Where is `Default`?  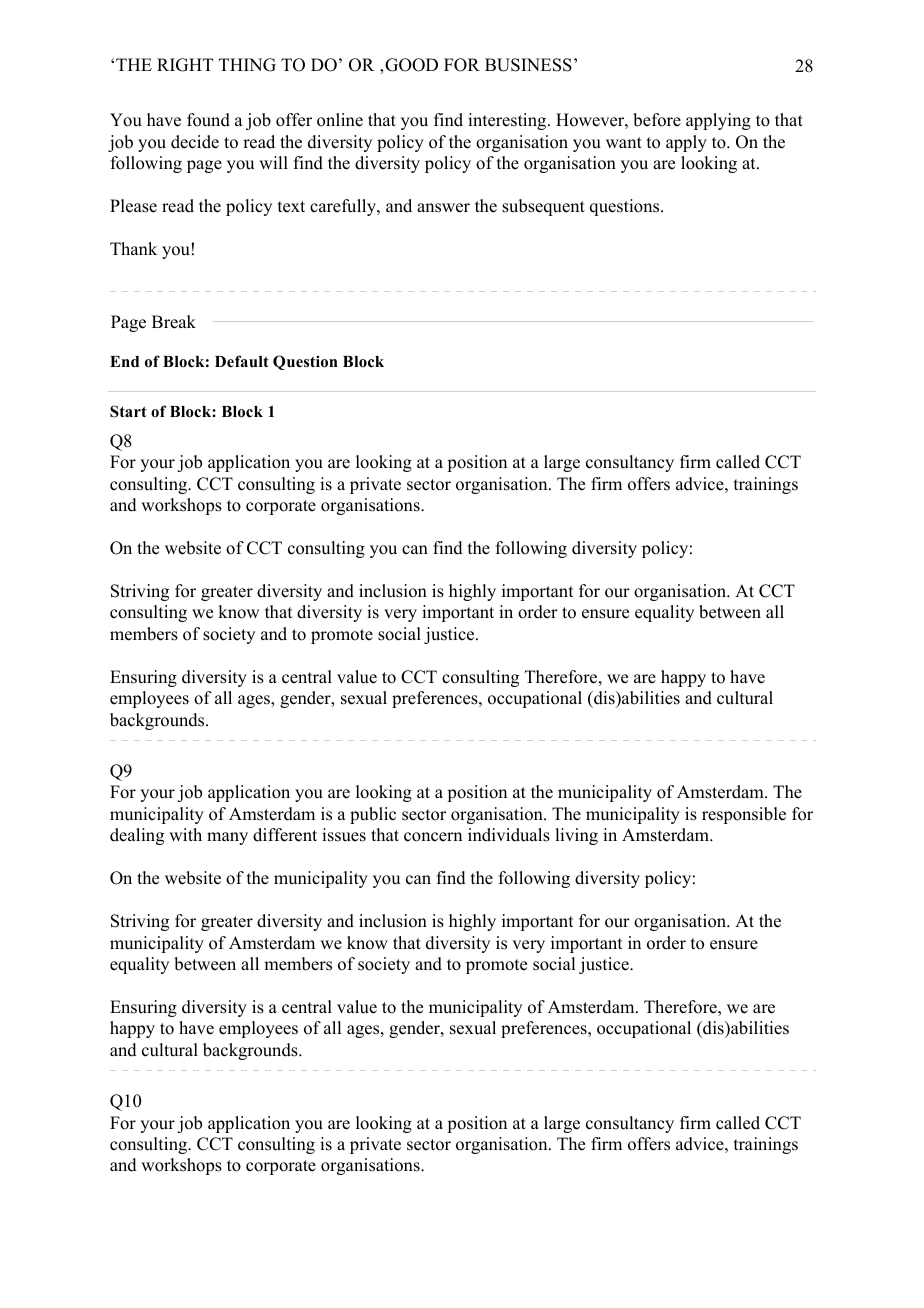
Default is located at coordinates (242, 361).
